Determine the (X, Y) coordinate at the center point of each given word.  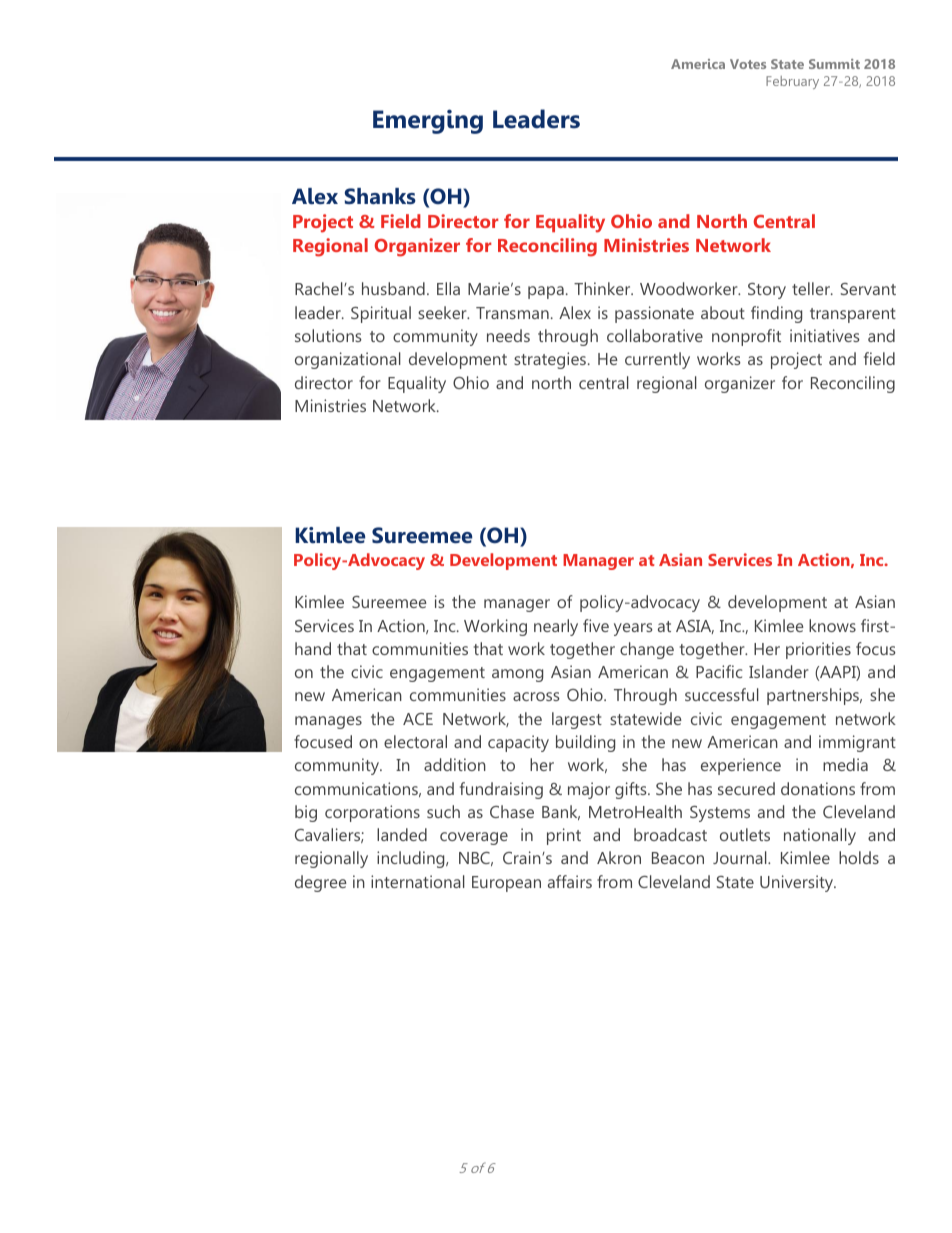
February (792, 82)
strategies (551, 360)
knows (832, 625)
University (798, 883)
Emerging (428, 121)
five (596, 625)
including (412, 859)
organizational (348, 360)
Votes (748, 64)
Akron (619, 857)
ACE (418, 719)
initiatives (825, 335)
